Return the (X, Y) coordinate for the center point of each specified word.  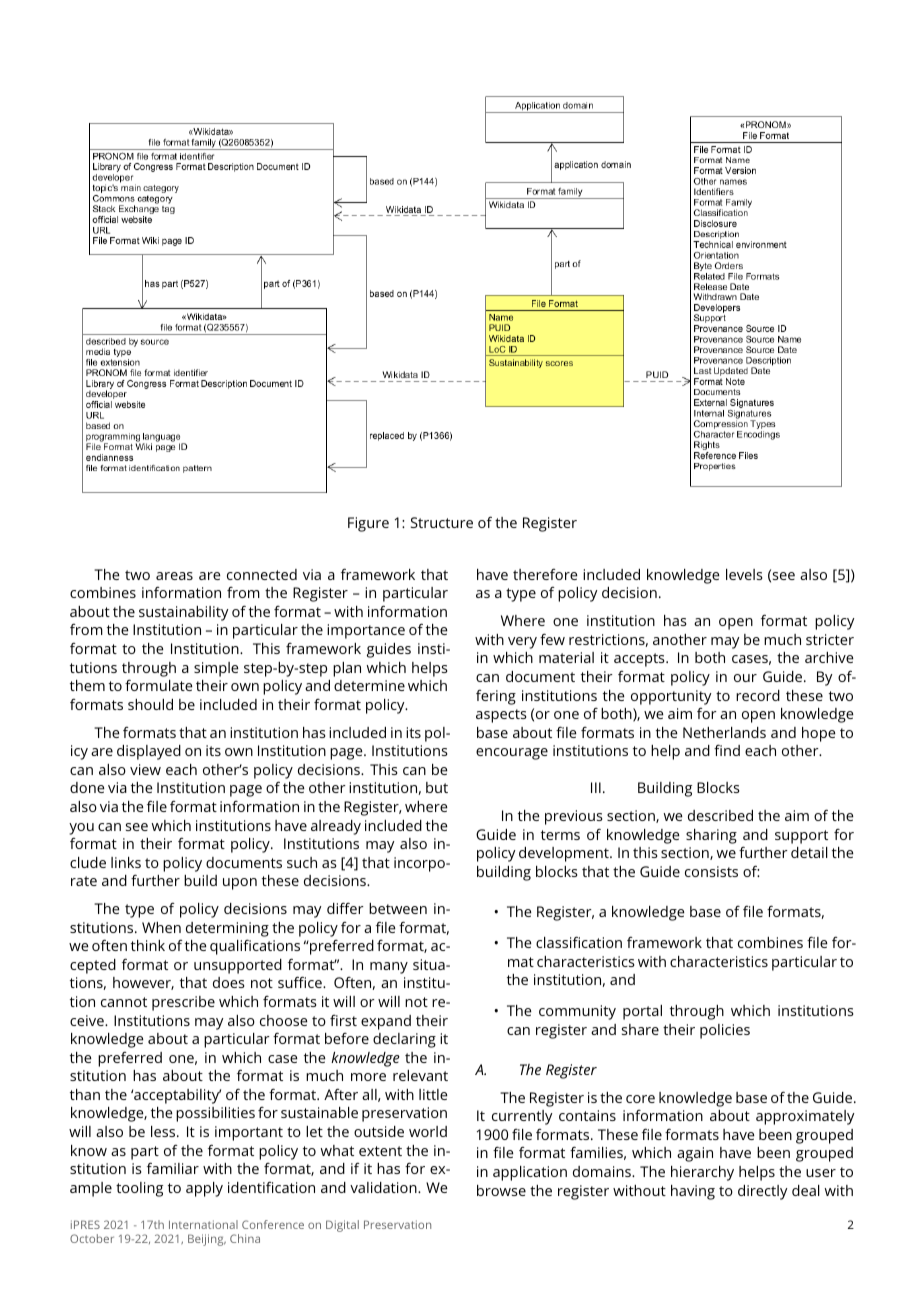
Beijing (207, 1240)
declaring (404, 1040)
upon (240, 884)
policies (725, 1031)
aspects (501, 716)
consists (711, 871)
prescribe (183, 1003)
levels (744, 574)
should (150, 704)
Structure (442, 522)
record (758, 695)
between (398, 908)
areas (174, 576)
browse (501, 1190)
